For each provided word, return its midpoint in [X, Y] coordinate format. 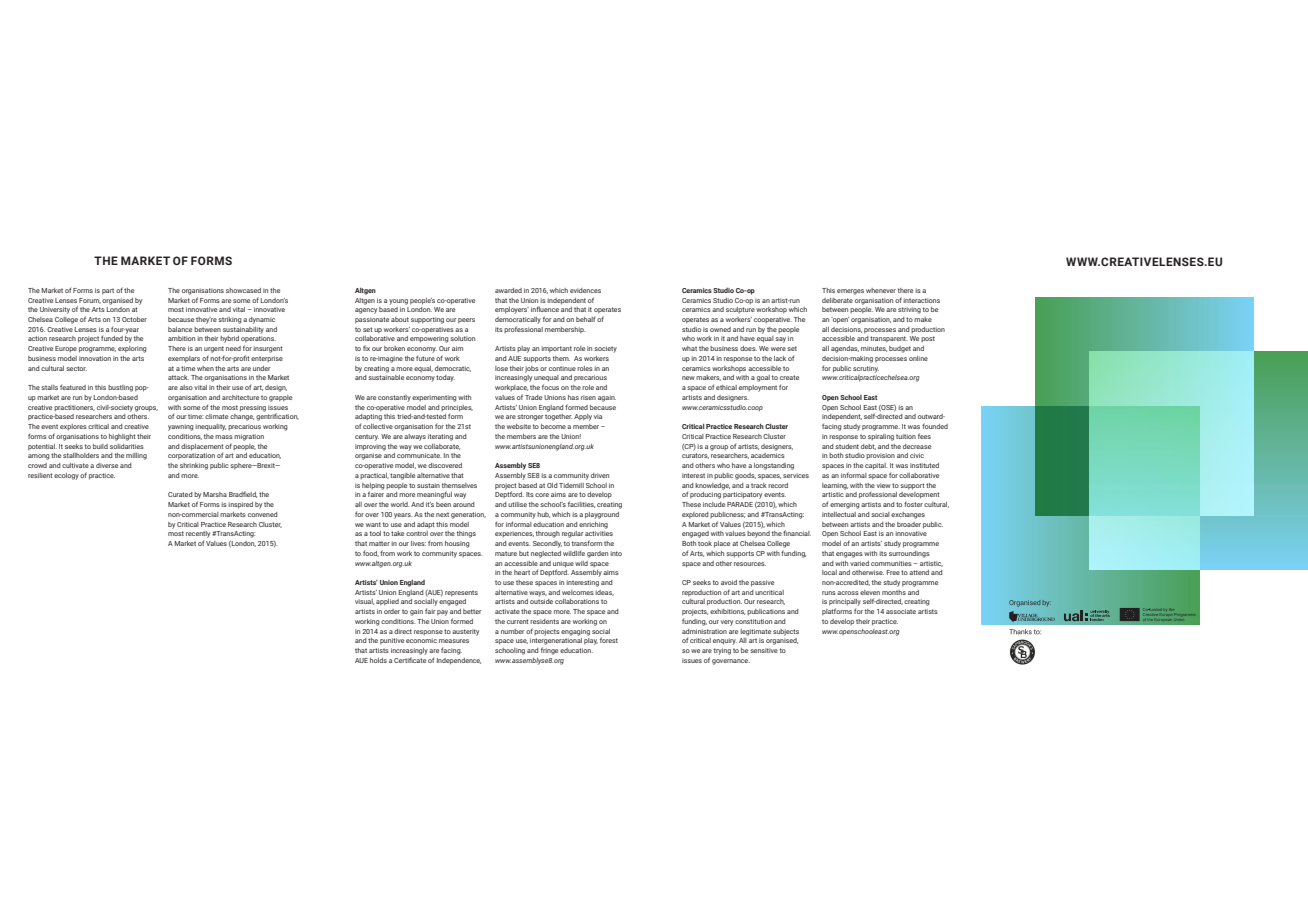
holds [378, 660]
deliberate [837, 300]
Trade [533, 397]
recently [198, 534]
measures [454, 641]
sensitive [764, 650]
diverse [107, 465]
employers [512, 310]
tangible [402, 476]
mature [506, 553]
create [789, 377]
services [796, 475]
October [134, 319]
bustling [120, 388]
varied [859, 563]
